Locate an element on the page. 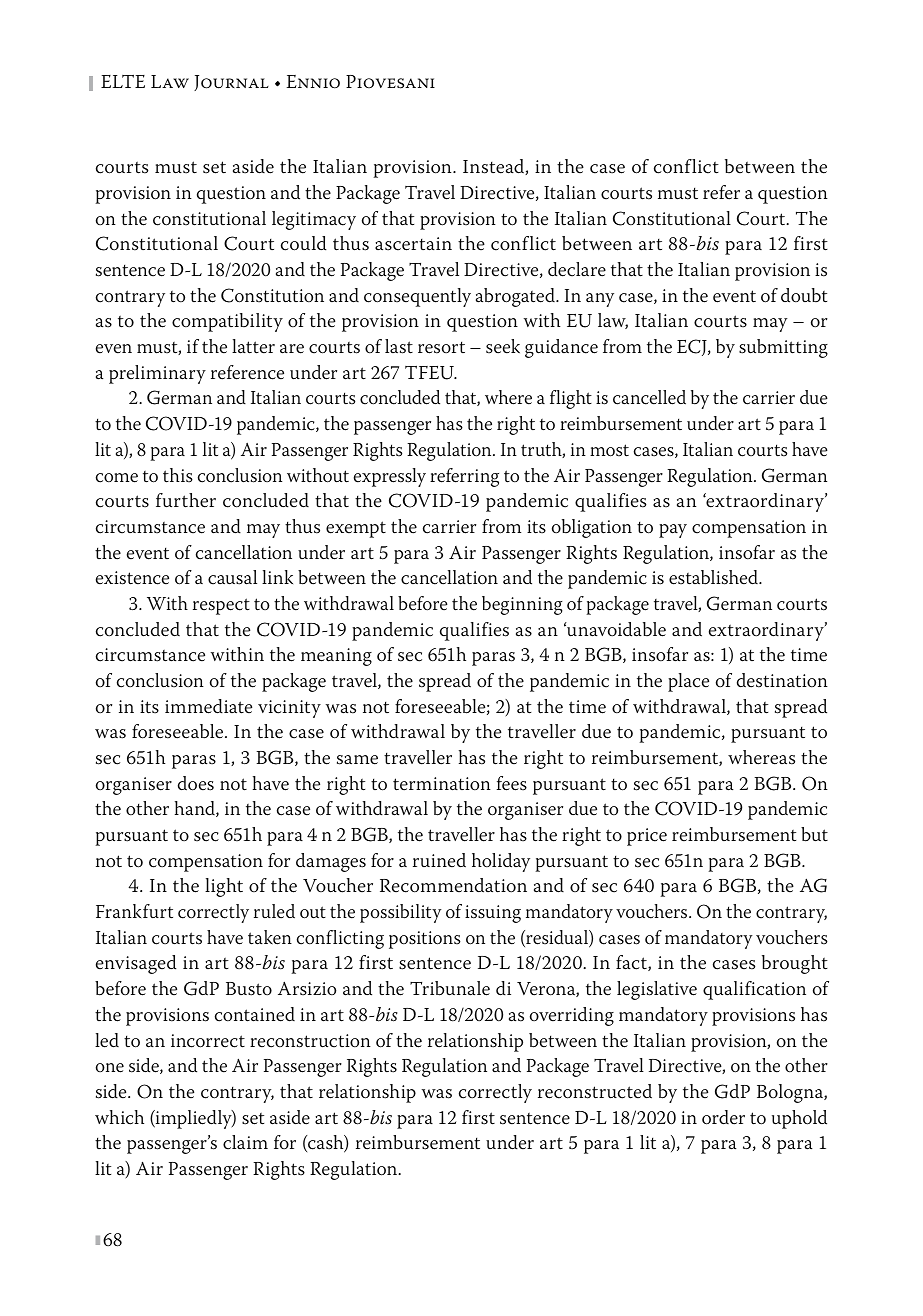 This page has height=1316, width=923. established is located at coordinates (715, 577).
